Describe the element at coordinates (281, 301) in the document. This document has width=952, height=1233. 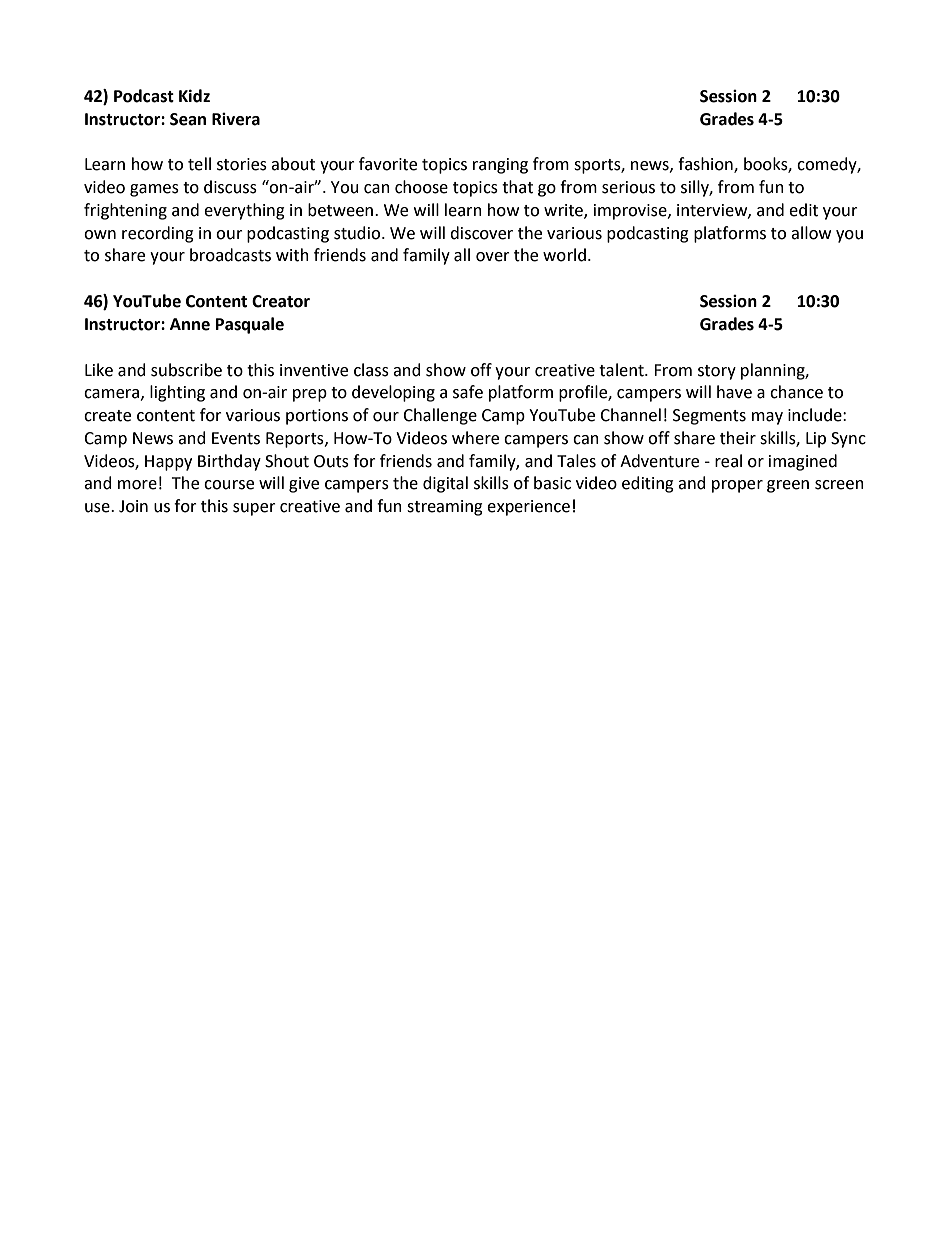
I see `Creator` at that location.
